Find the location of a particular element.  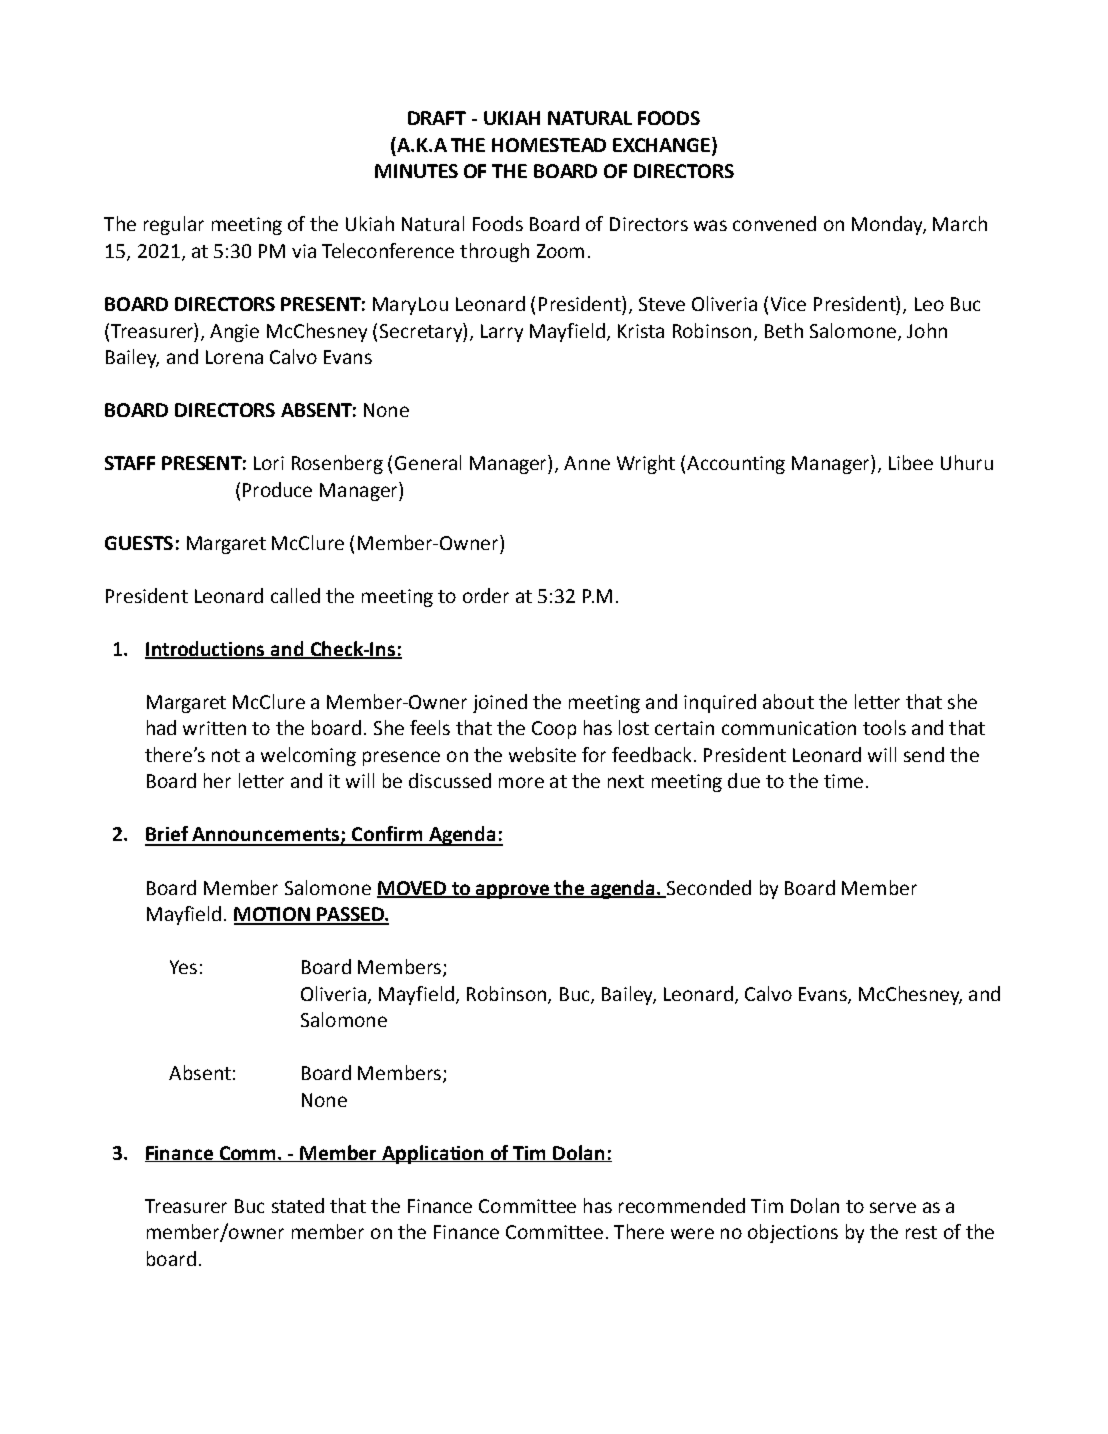

Application is located at coordinates (434, 1154).
